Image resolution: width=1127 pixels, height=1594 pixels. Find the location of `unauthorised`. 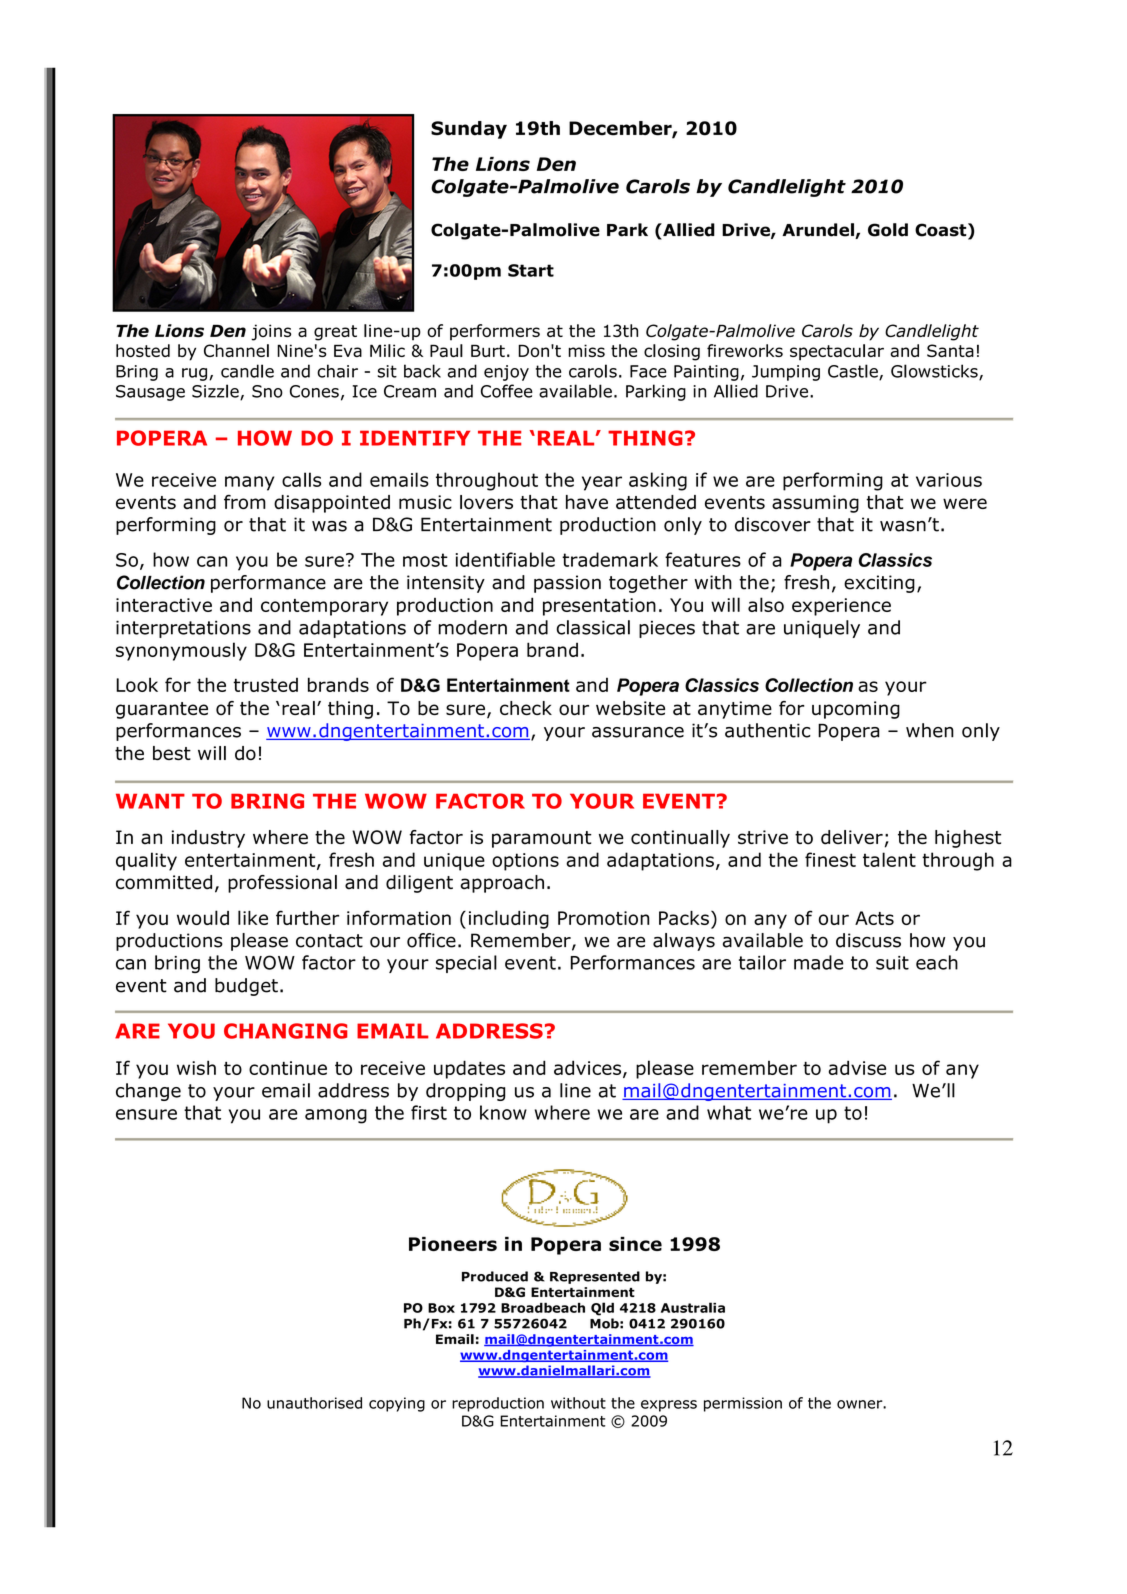

unauthorised is located at coordinates (314, 1403).
